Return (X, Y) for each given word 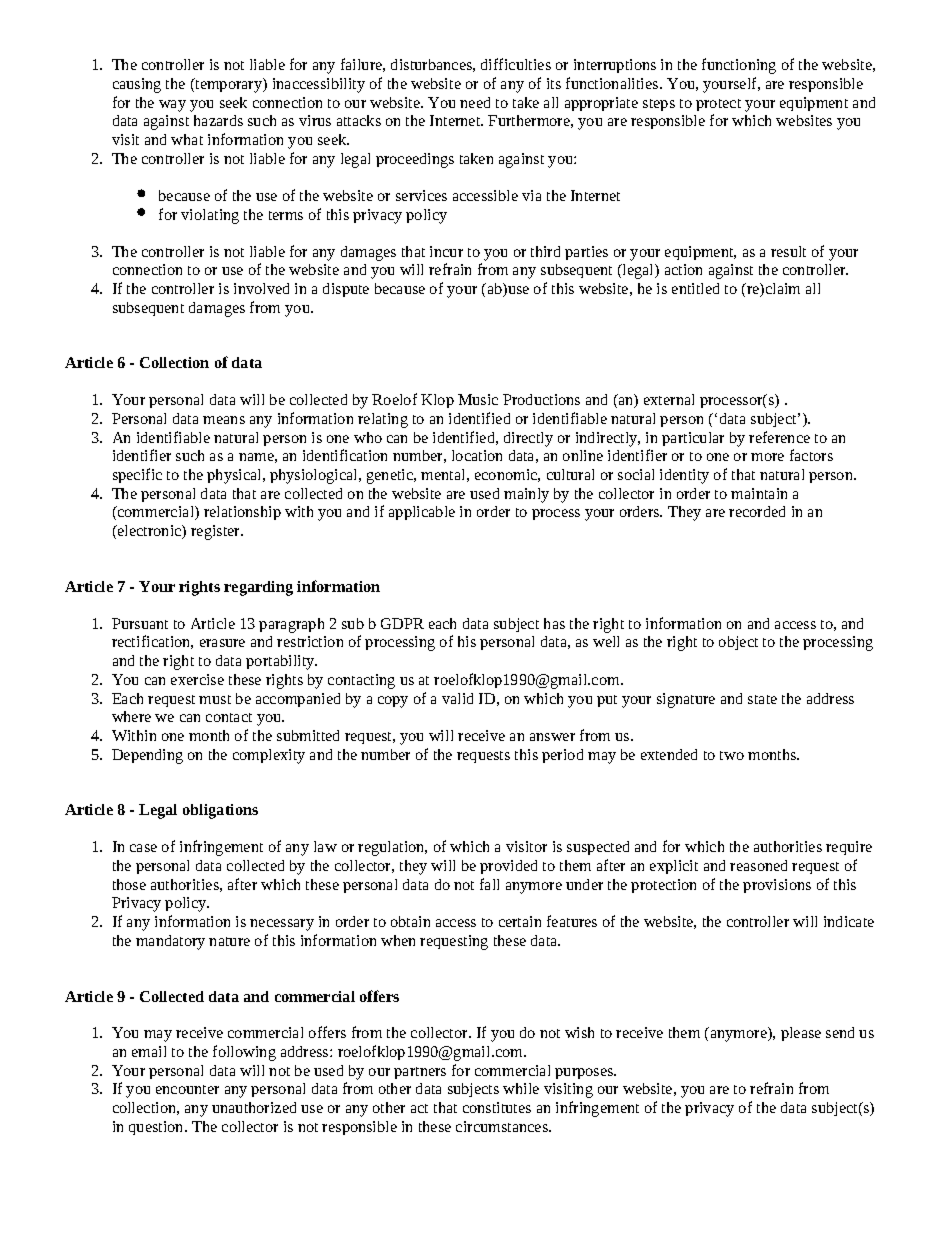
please (801, 1034)
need (475, 102)
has (554, 623)
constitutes (497, 1107)
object (738, 643)
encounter (187, 1089)
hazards (218, 120)
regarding (258, 588)
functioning (739, 66)
